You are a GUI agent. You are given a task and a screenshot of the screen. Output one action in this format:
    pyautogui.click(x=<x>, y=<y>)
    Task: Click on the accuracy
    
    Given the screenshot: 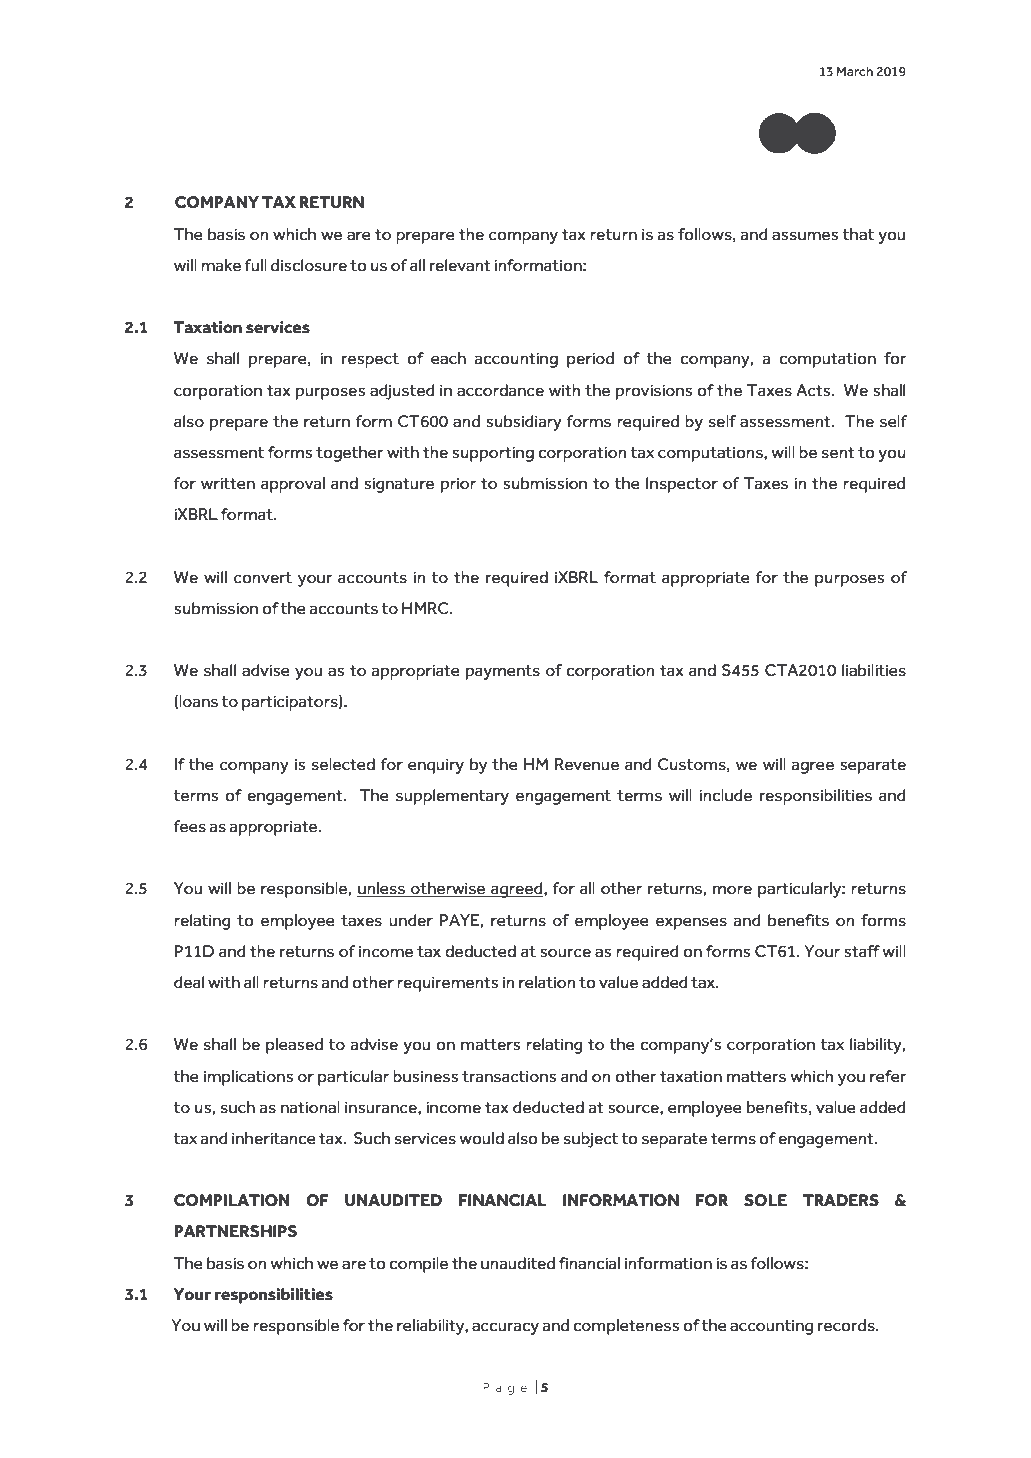 What is the action you would take?
    pyautogui.click(x=505, y=1328)
